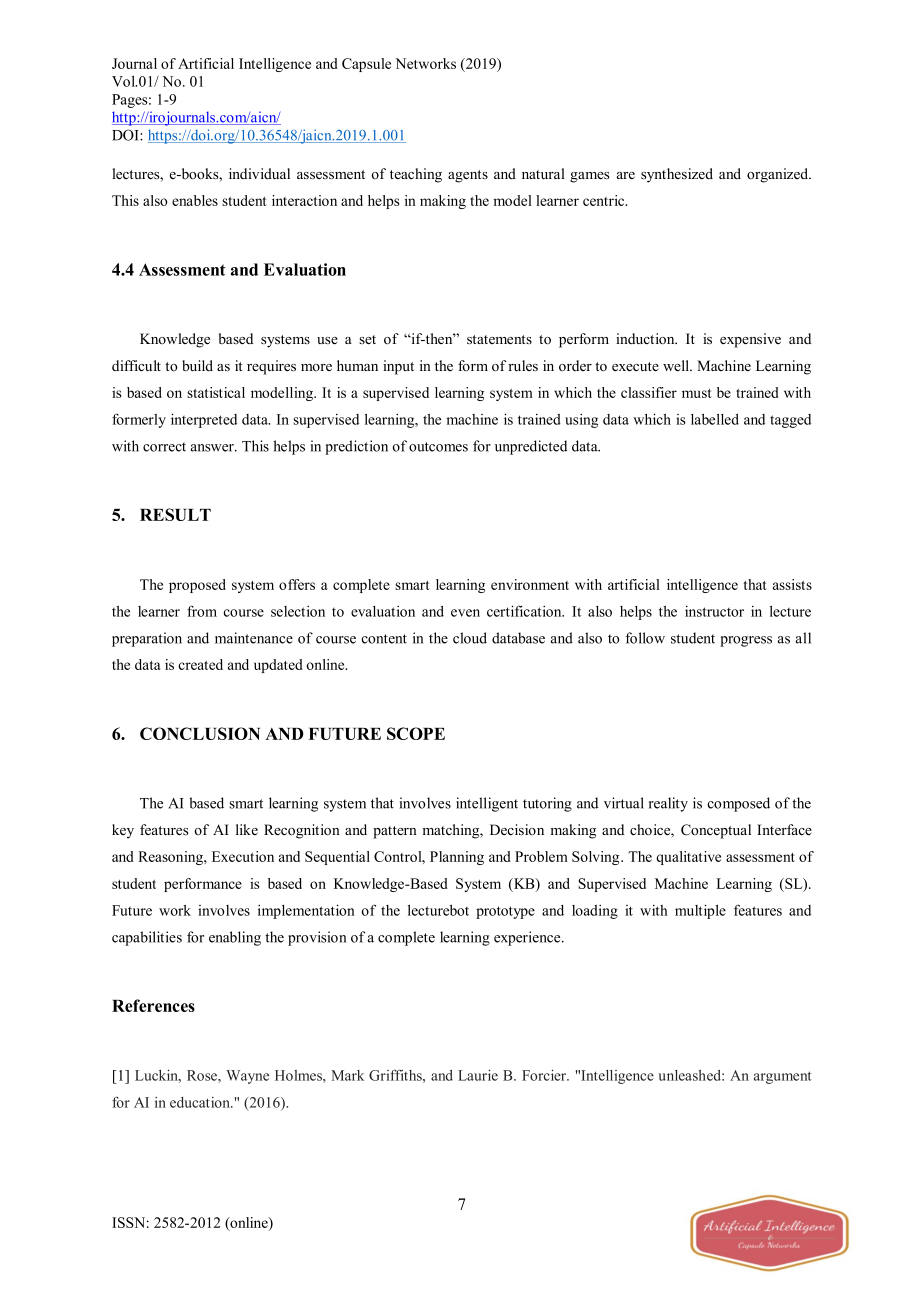 The width and height of the page is (924, 1307). I want to click on education, so click(201, 1102).
